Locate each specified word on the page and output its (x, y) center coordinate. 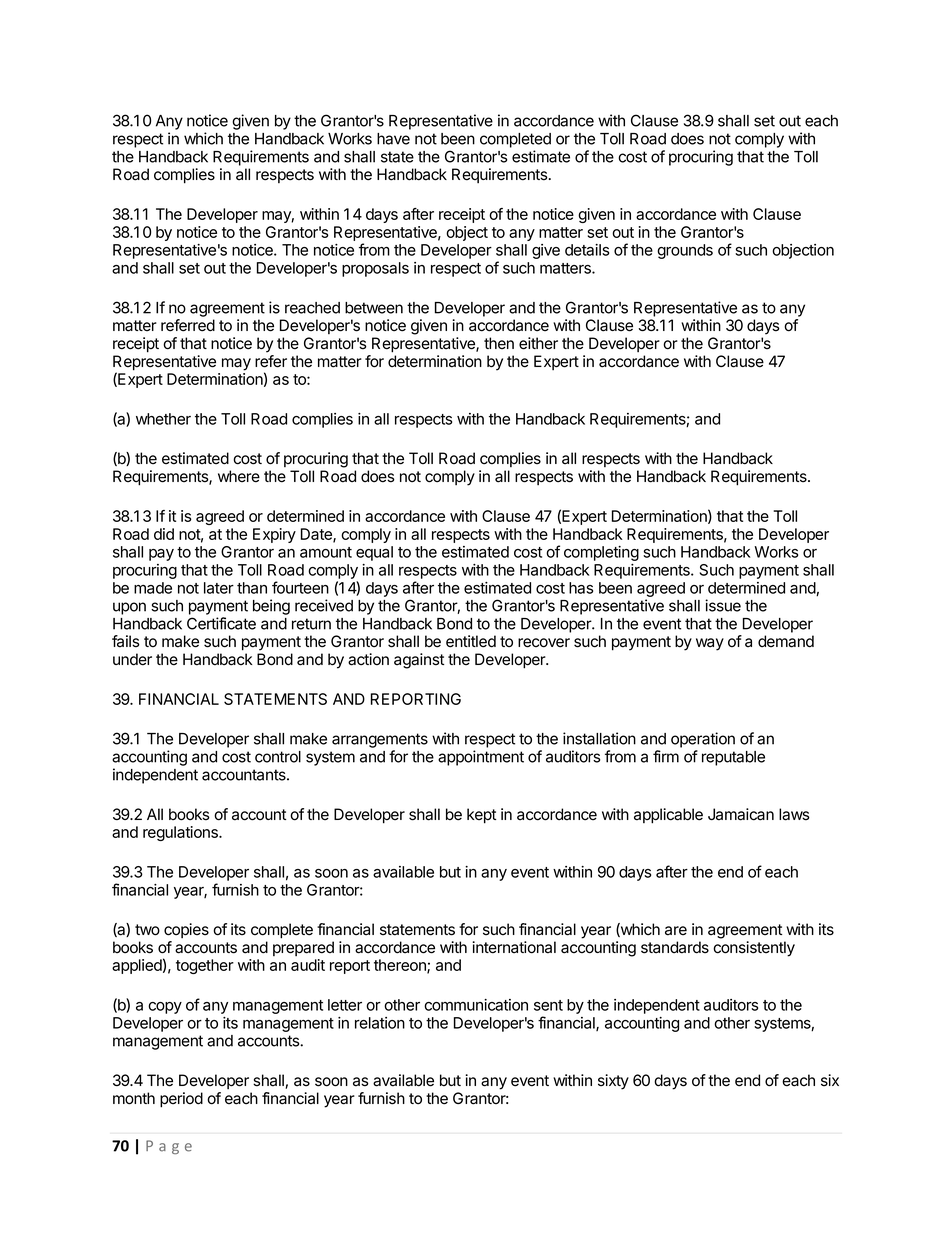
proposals (375, 269)
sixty (613, 1082)
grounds (685, 251)
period (181, 1100)
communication (476, 1005)
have (393, 139)
